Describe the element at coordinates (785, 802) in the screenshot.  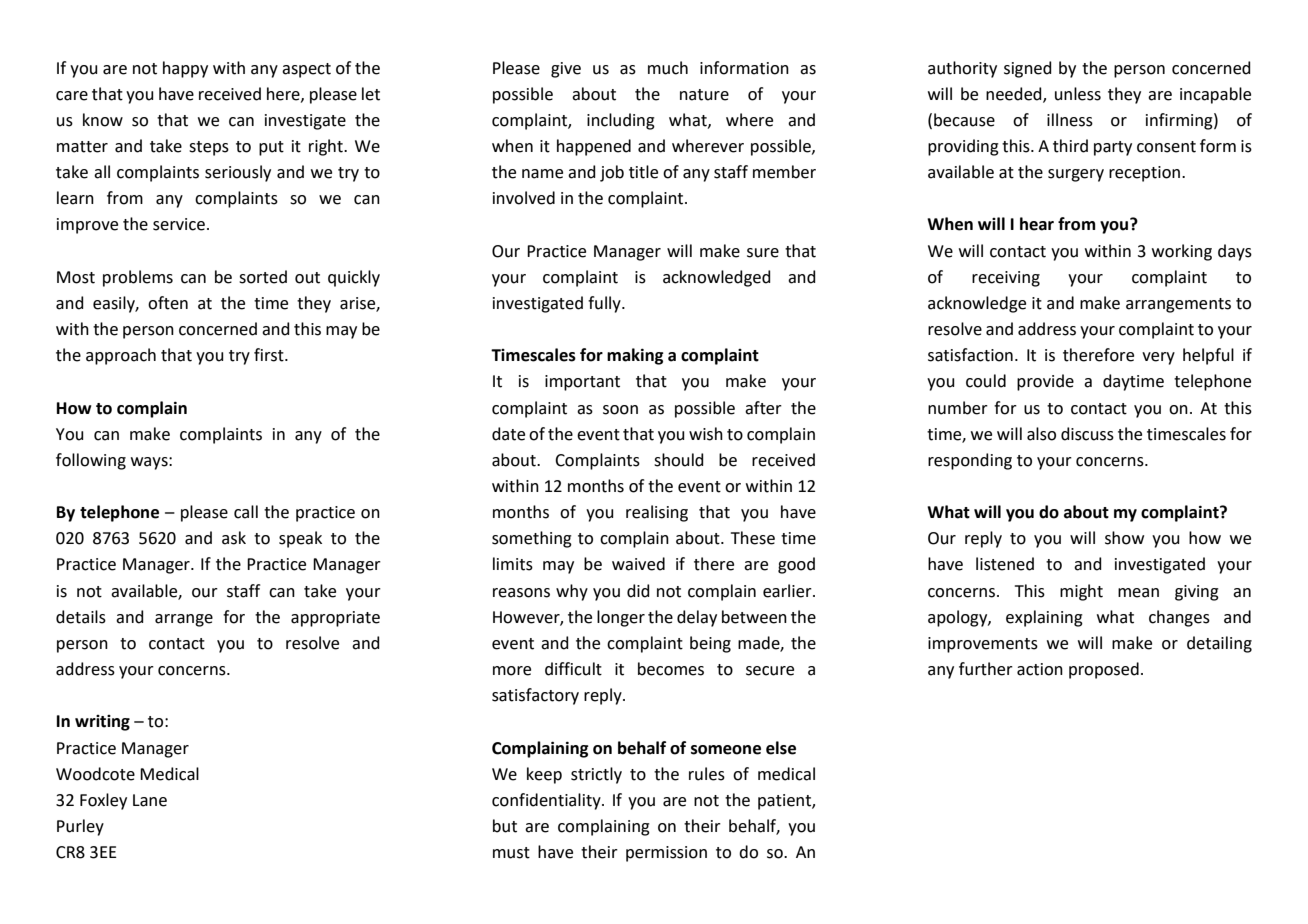
I see `patient` at that location.
